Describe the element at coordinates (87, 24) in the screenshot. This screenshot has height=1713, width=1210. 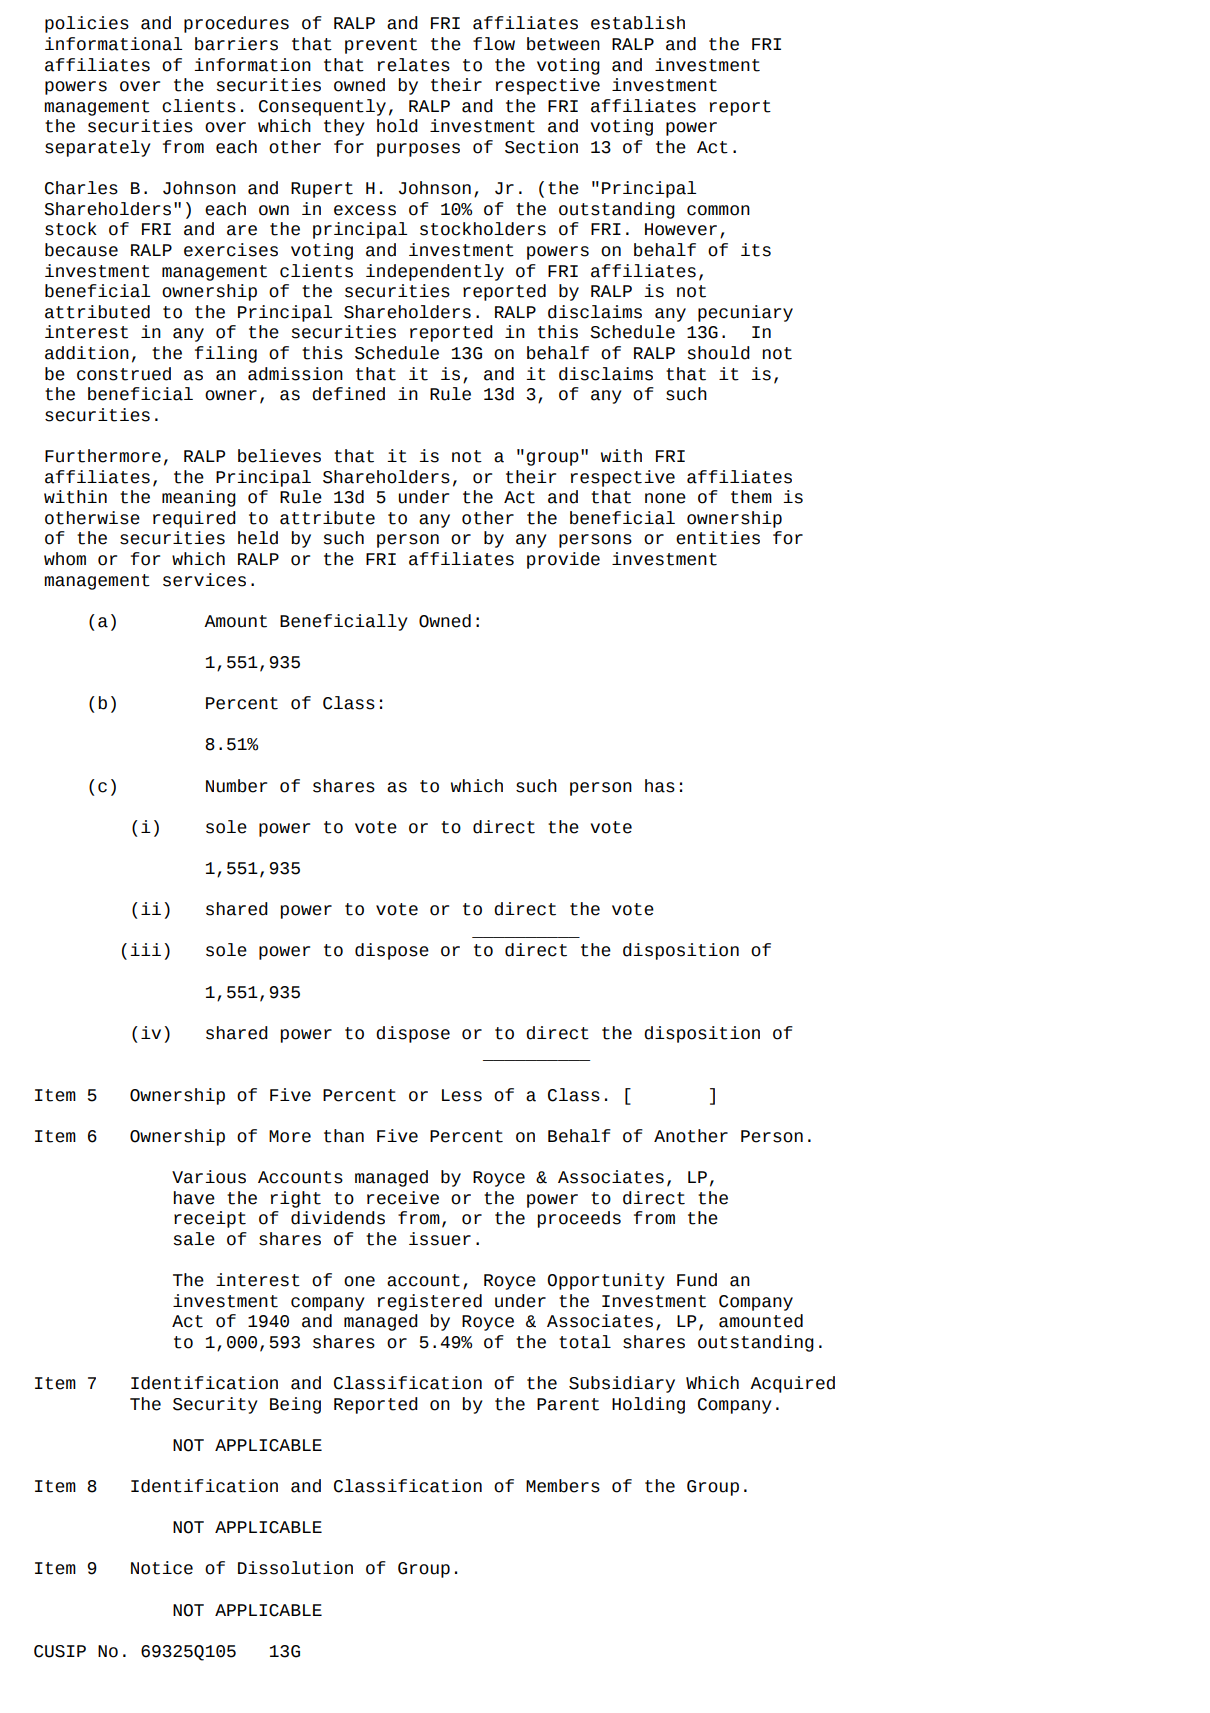
I see `policies` at that location.
